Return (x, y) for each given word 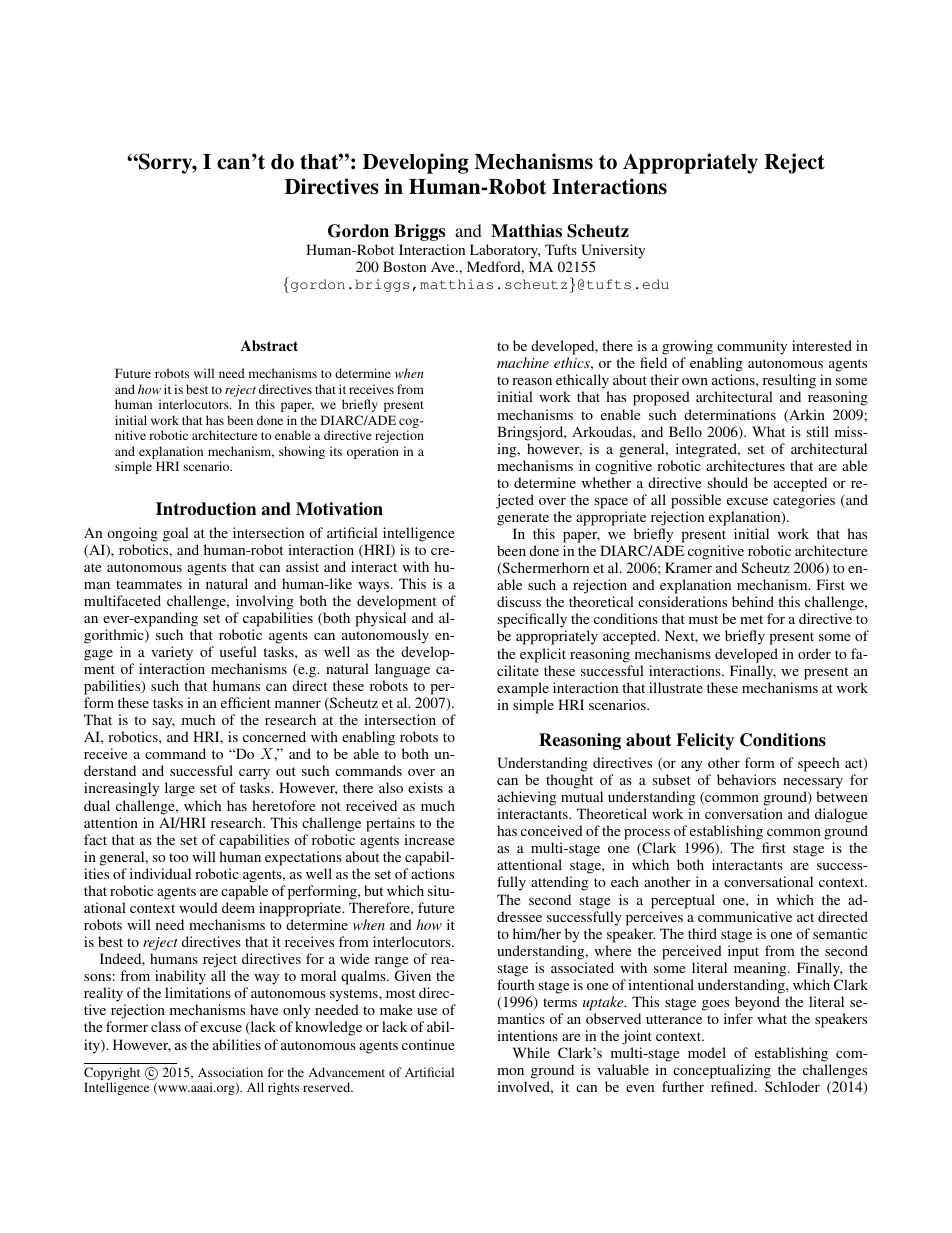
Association (230, 1072)
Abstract (269, 345)
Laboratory (505, 251)
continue (428, 1044)
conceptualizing (722, 1073)
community (752, 349)
